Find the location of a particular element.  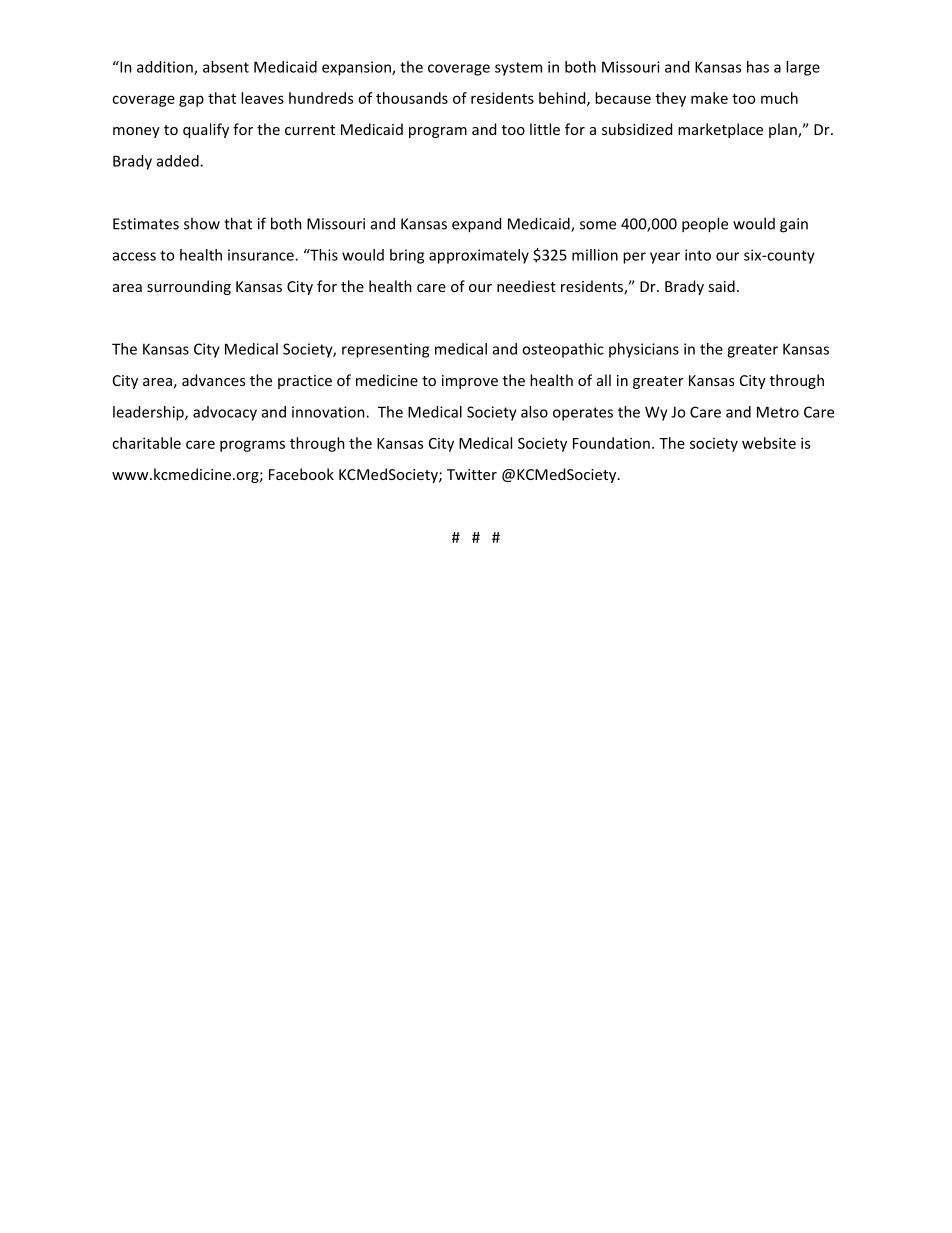

charitable is located at coordinates (146, 443).
